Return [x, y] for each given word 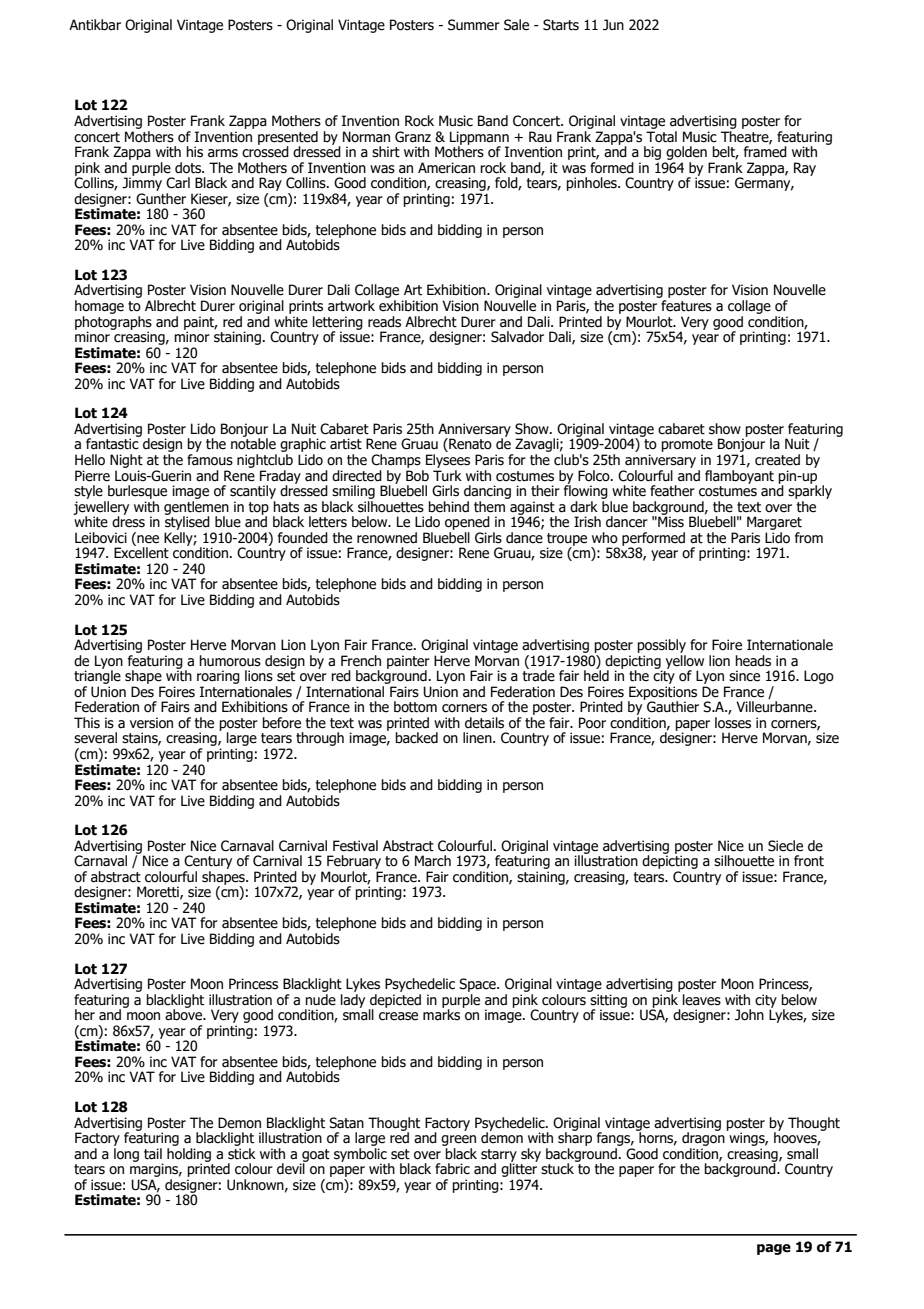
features [686, 306]
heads [753, 661]
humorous [230, 661]
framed [765, 151]
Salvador [517, 337]
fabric [452, 1169]
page [774, 1249]
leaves [702, 1000]
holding [189, 1154]
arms [223, 153]
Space [478, 985]
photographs [113, 322]
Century [208, 863]
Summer [474, 25]
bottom [415, 707]
